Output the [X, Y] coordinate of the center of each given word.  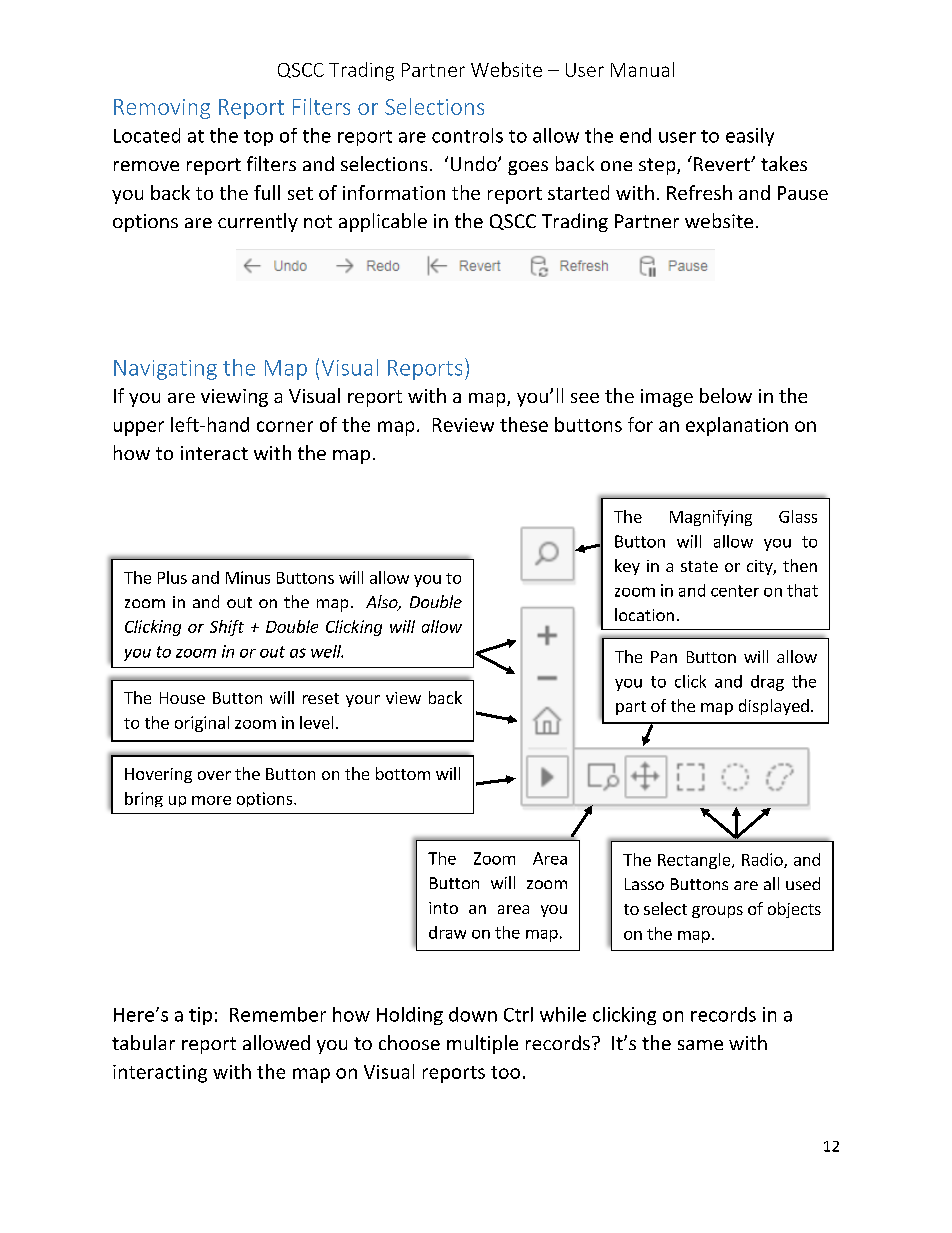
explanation [737, 426]
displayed [774, 707]
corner [285, 426]
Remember [278, 1014]
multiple [482, 1044]
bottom [403, 773]
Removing [162, 109]
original [202, 724]
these [524, 424]
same [700, 1045]
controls [467, 135]
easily [750, 137]
